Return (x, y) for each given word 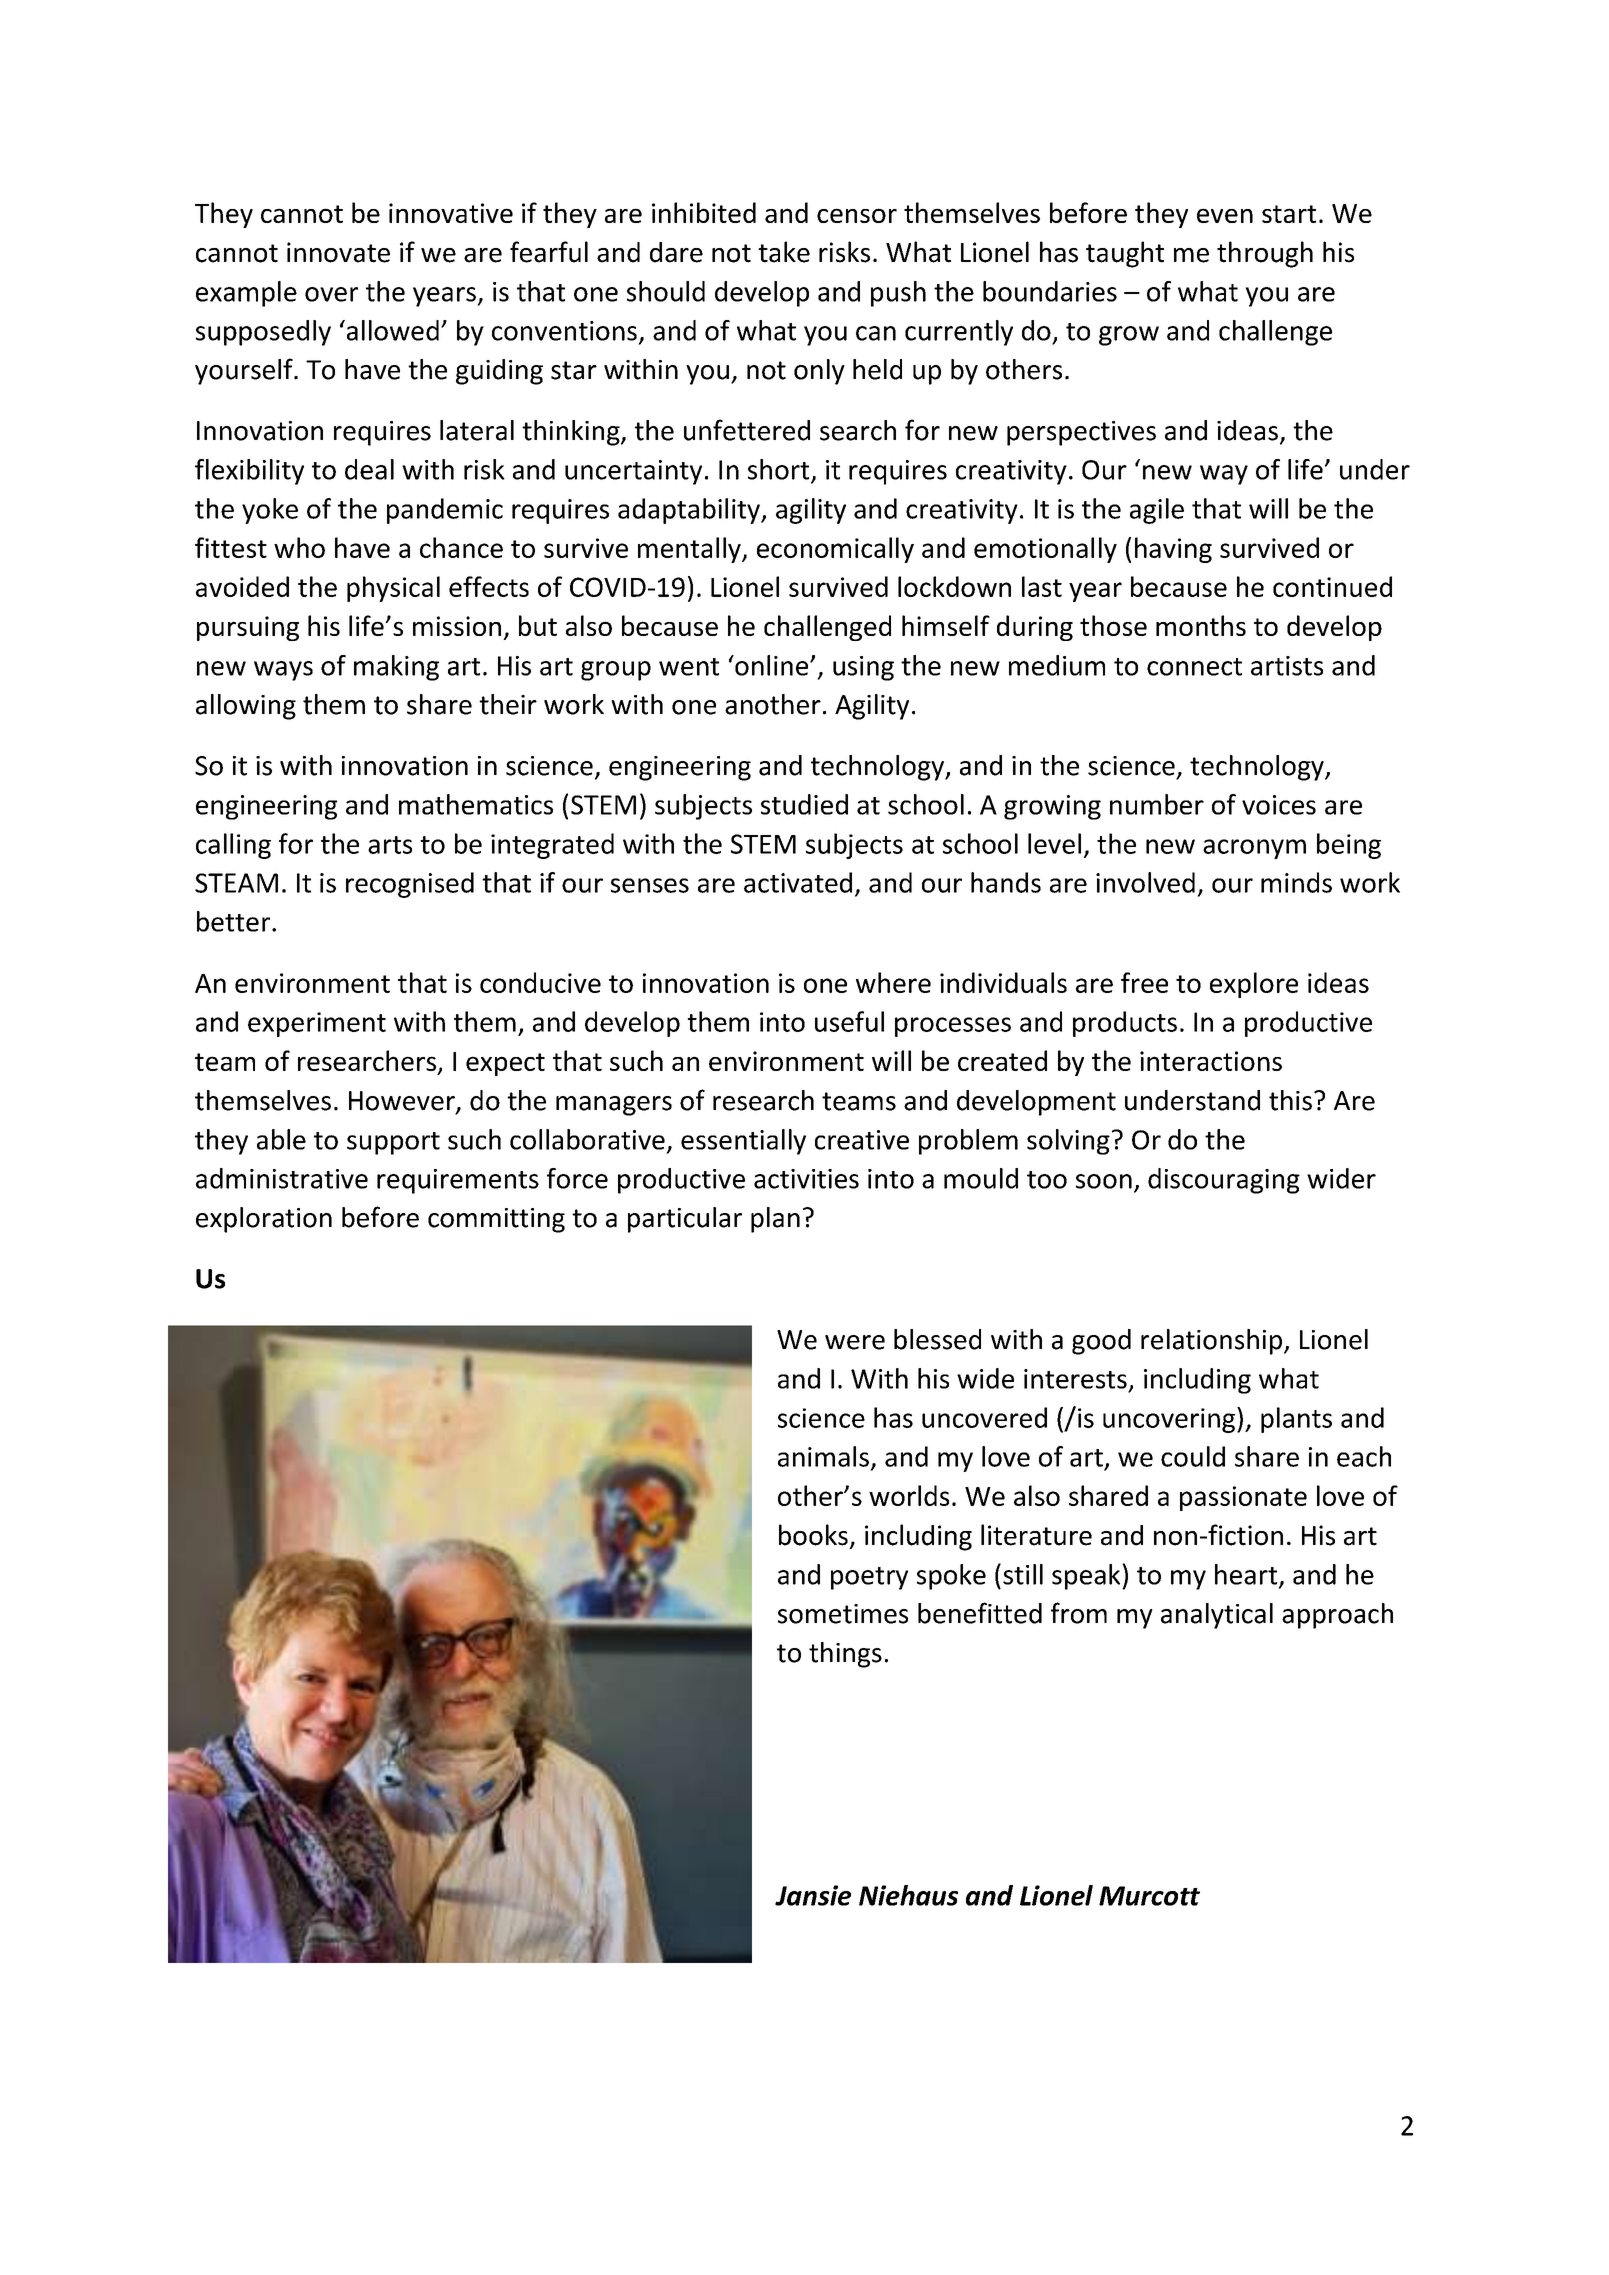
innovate (338, 252)
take (784, 252)
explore (1254, 985)
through (1265, 254)
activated (798, 882)
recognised (410, 885)
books (813, 1535)
